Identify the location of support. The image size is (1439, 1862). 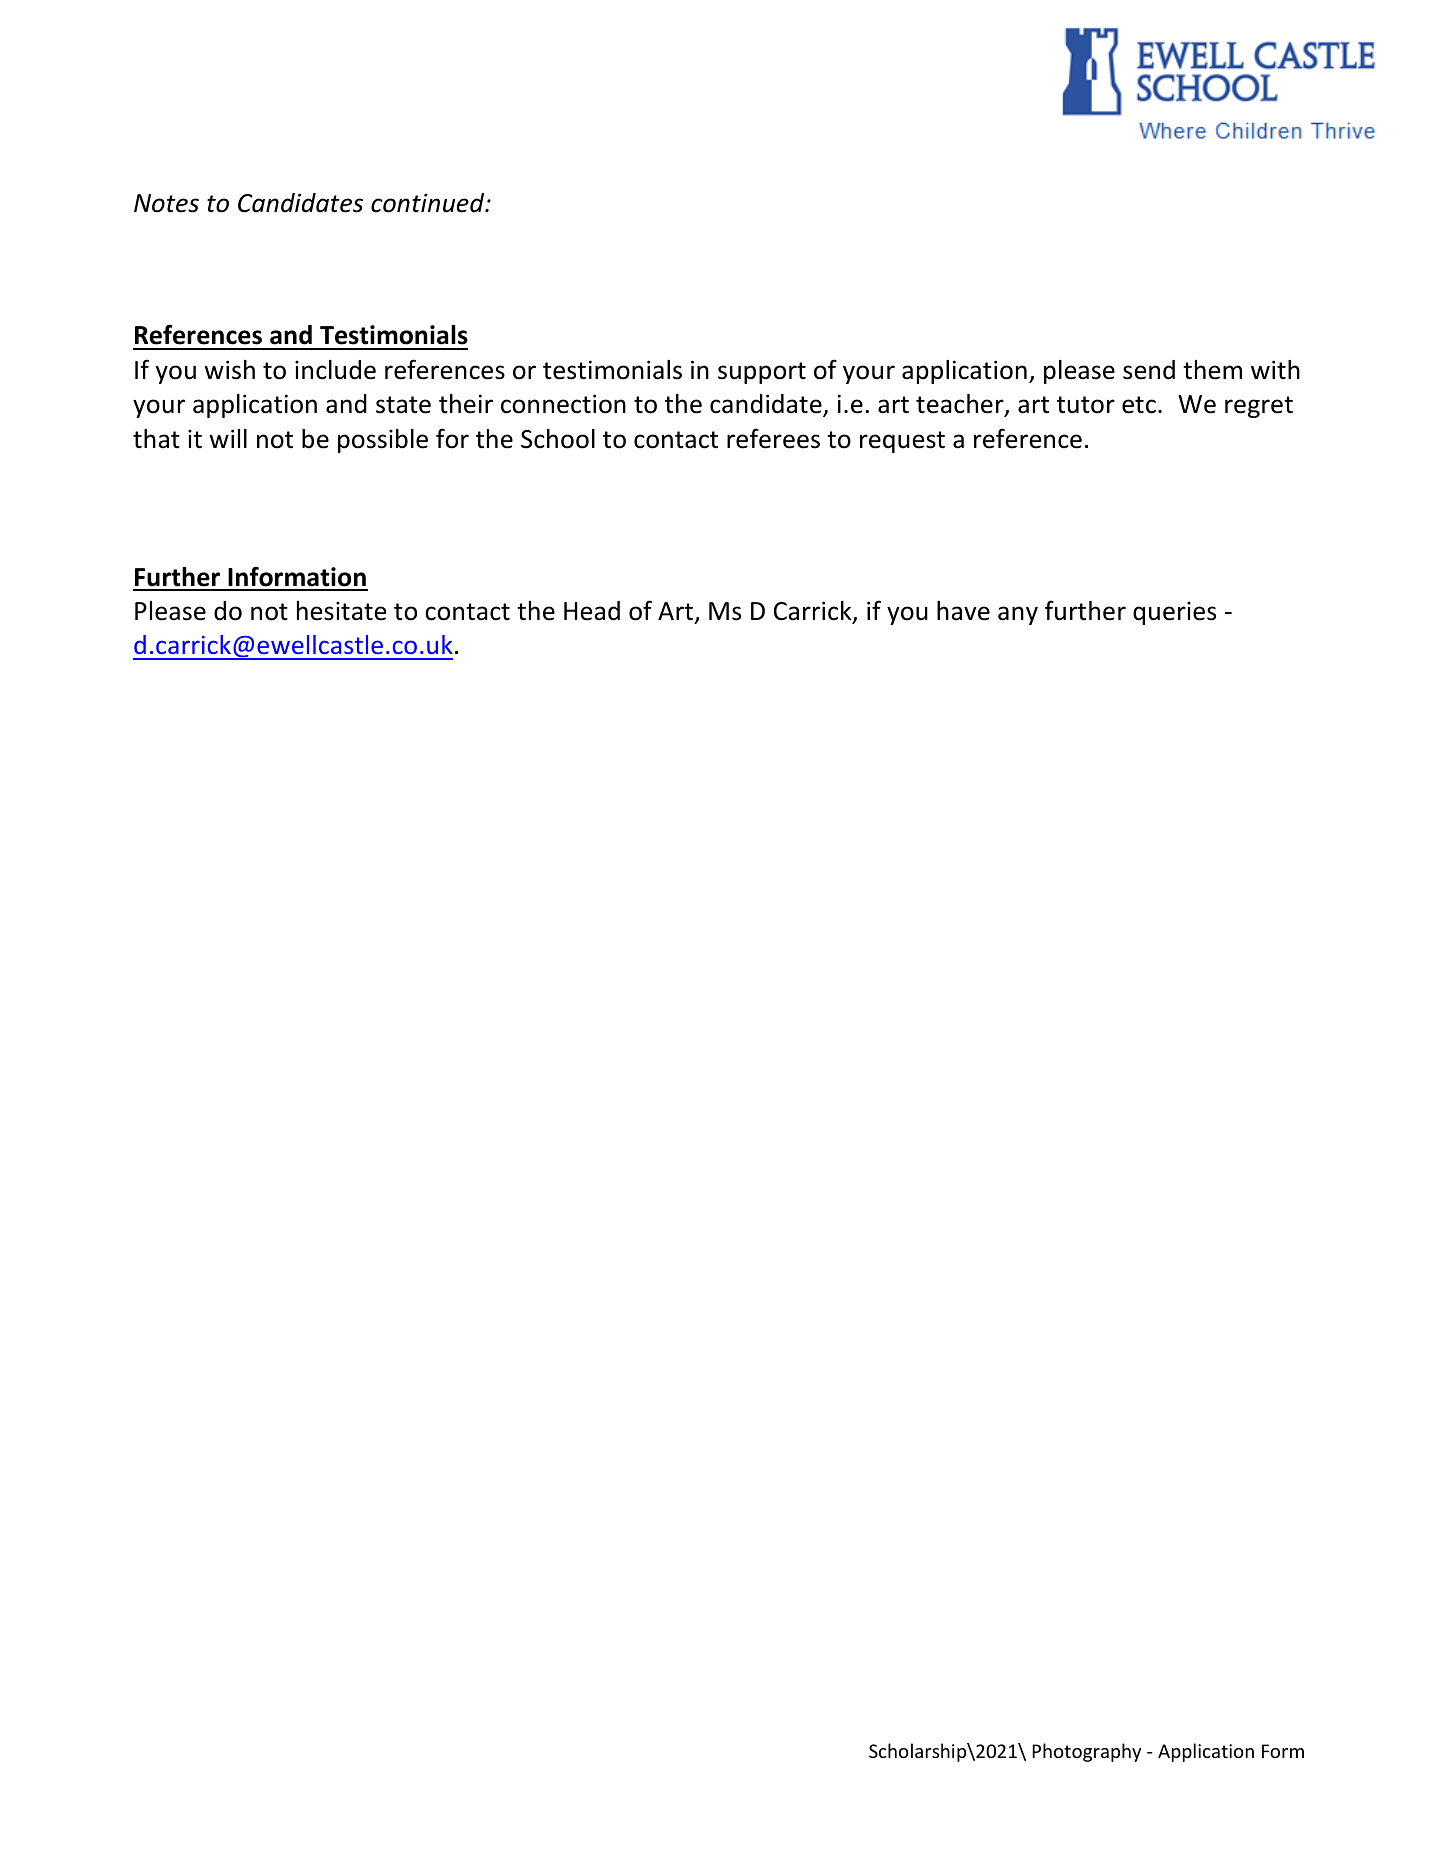
(762, 373).
